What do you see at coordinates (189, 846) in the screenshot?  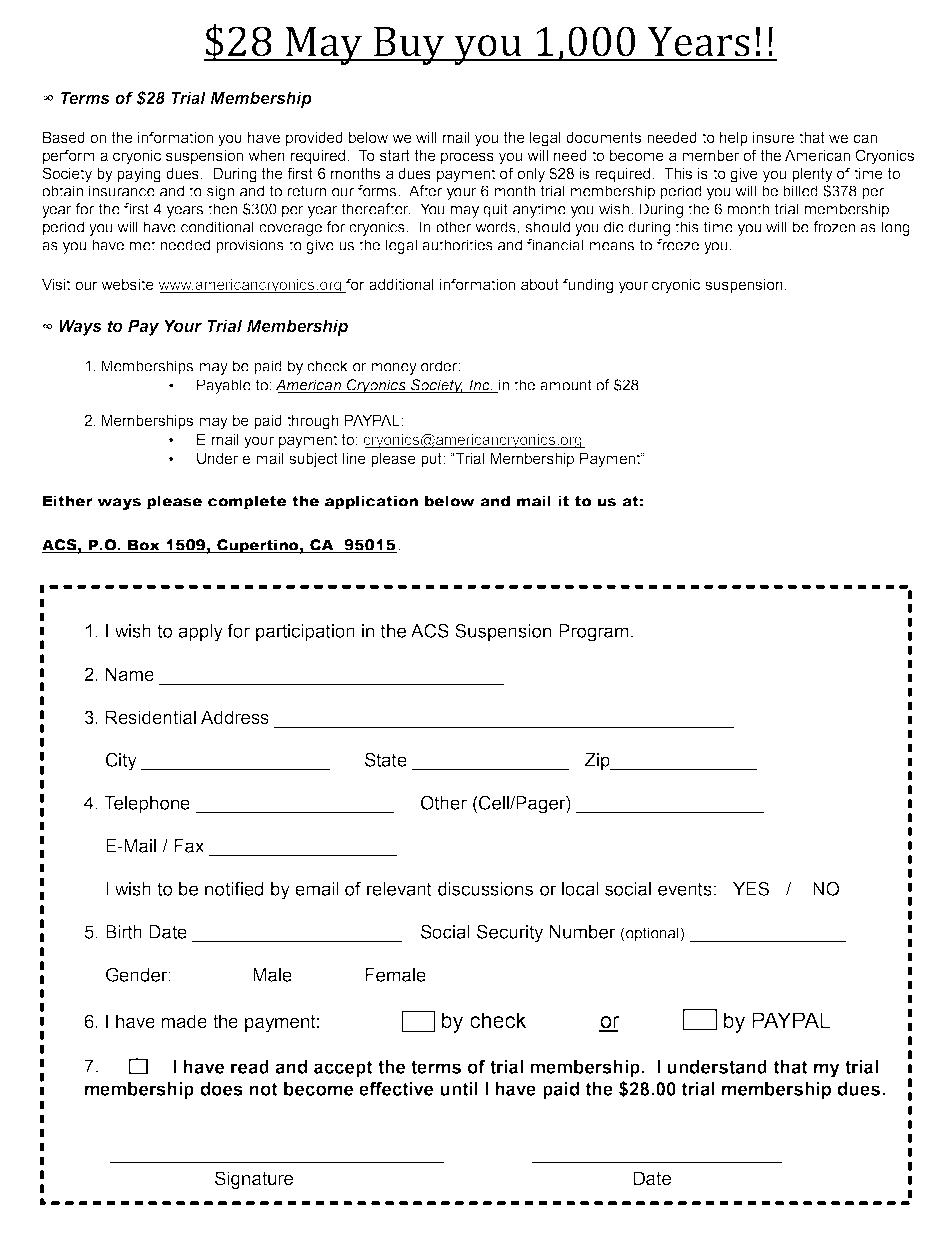 I see `Fax` at bounding box center [189, 846].
